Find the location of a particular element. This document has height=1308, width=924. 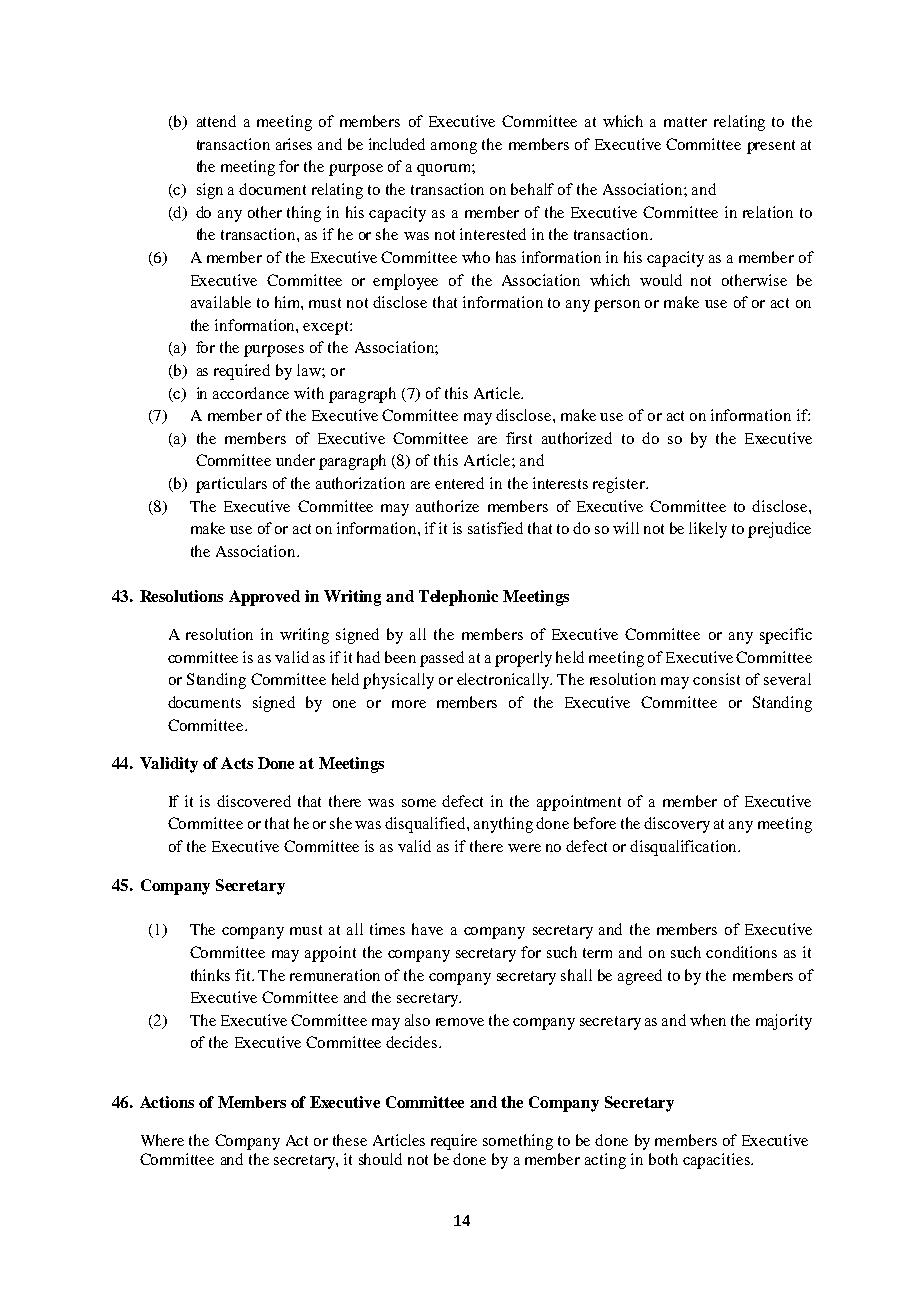

consist is located at coordinates (716, 679).
